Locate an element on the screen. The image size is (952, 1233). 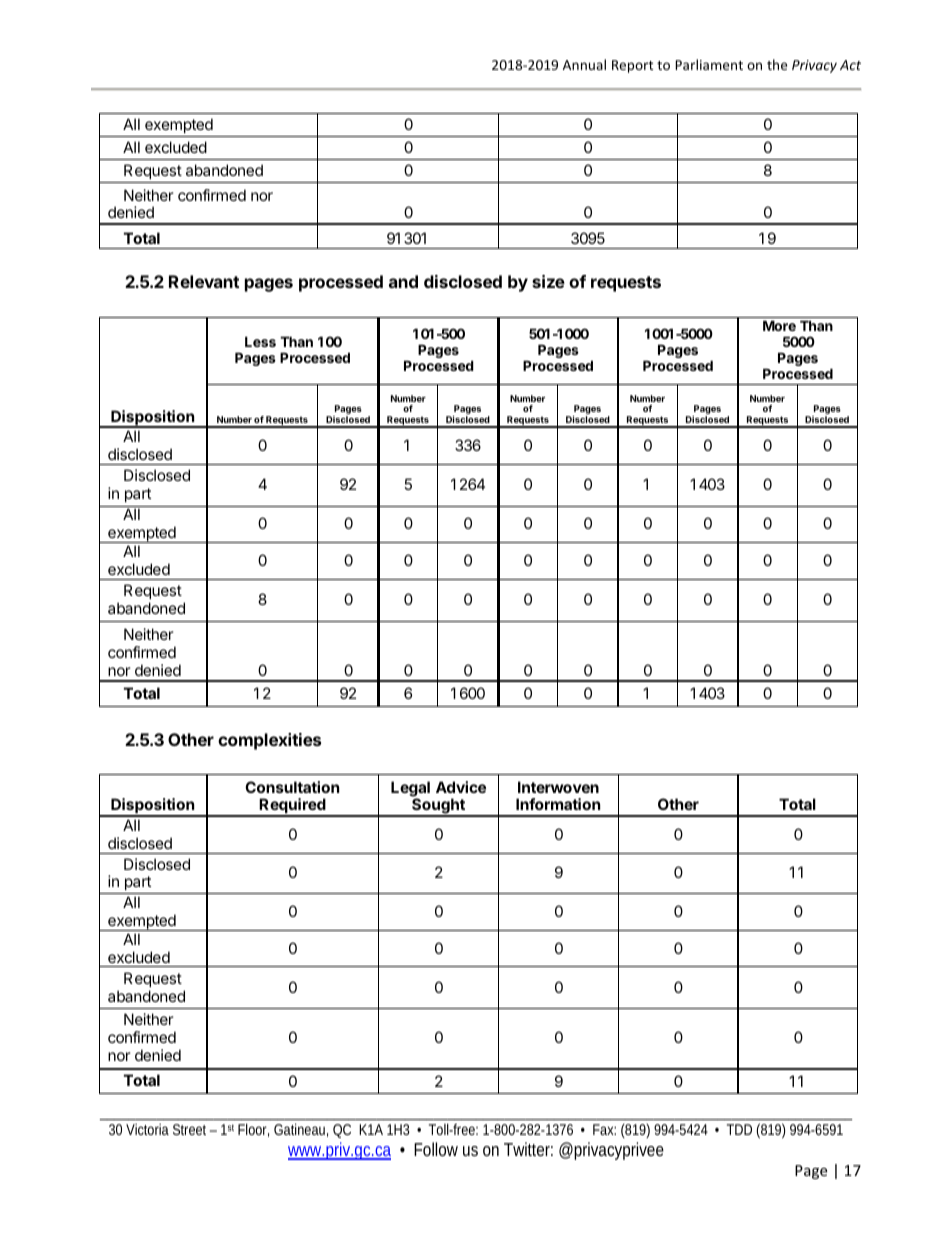
size is located at coordinates (548, 281).
